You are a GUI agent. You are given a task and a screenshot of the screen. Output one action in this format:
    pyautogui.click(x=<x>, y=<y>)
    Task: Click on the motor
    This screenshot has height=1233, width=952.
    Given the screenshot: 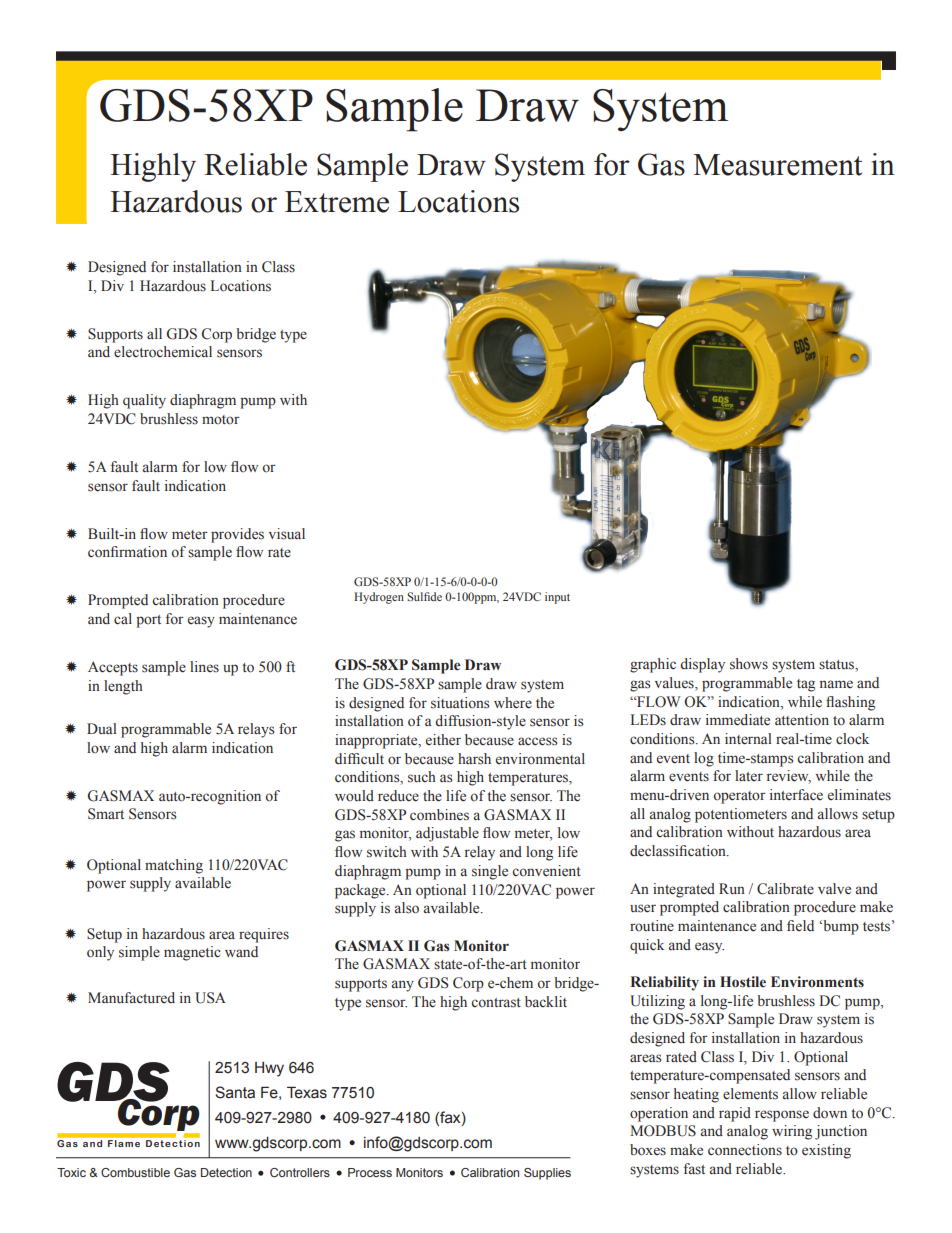 What is the action you would take?
    pyautogui.click(x=221, y=420)
